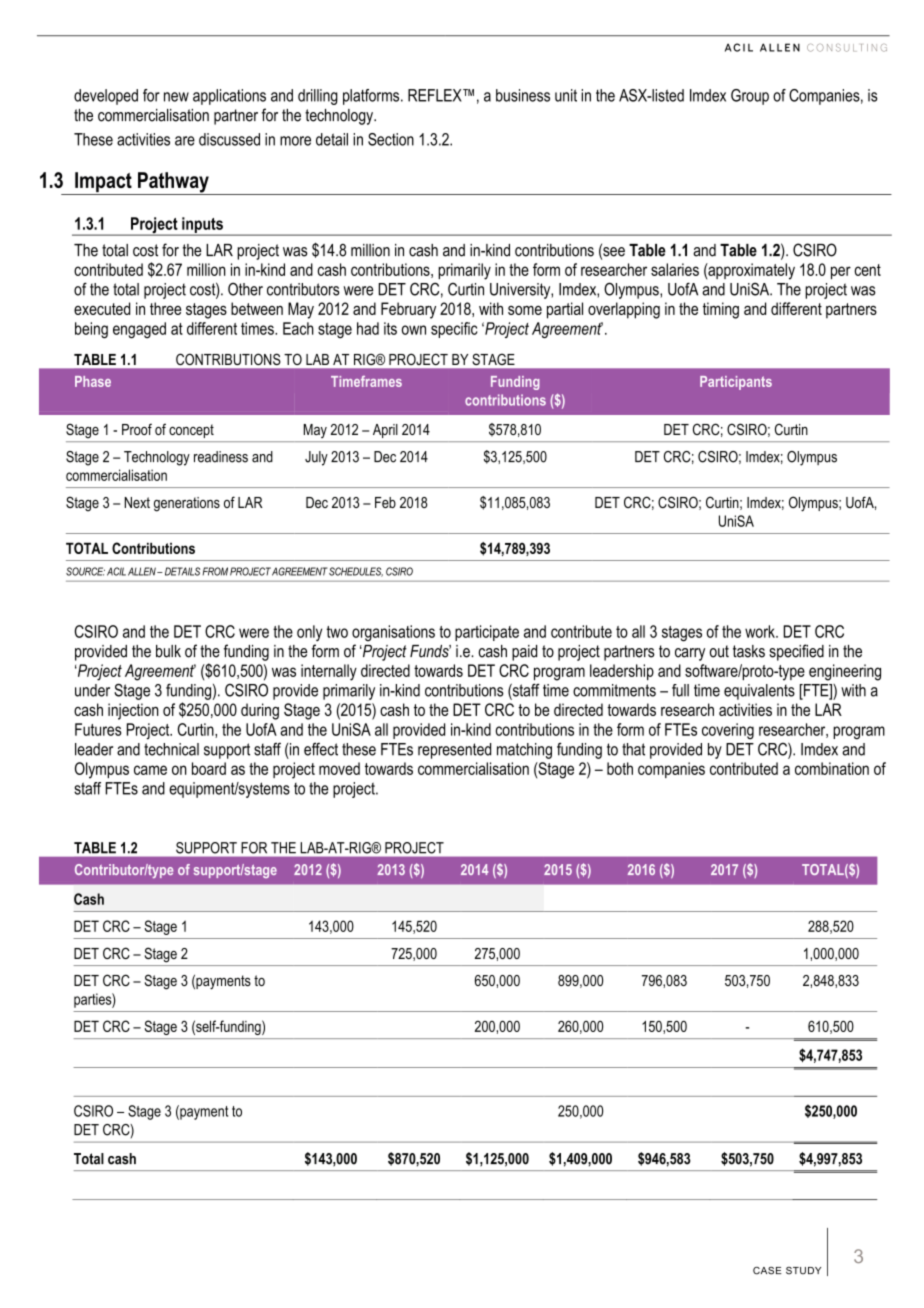 The image size is (924, 1308). I want to click on bulk, so click(168, 651).
